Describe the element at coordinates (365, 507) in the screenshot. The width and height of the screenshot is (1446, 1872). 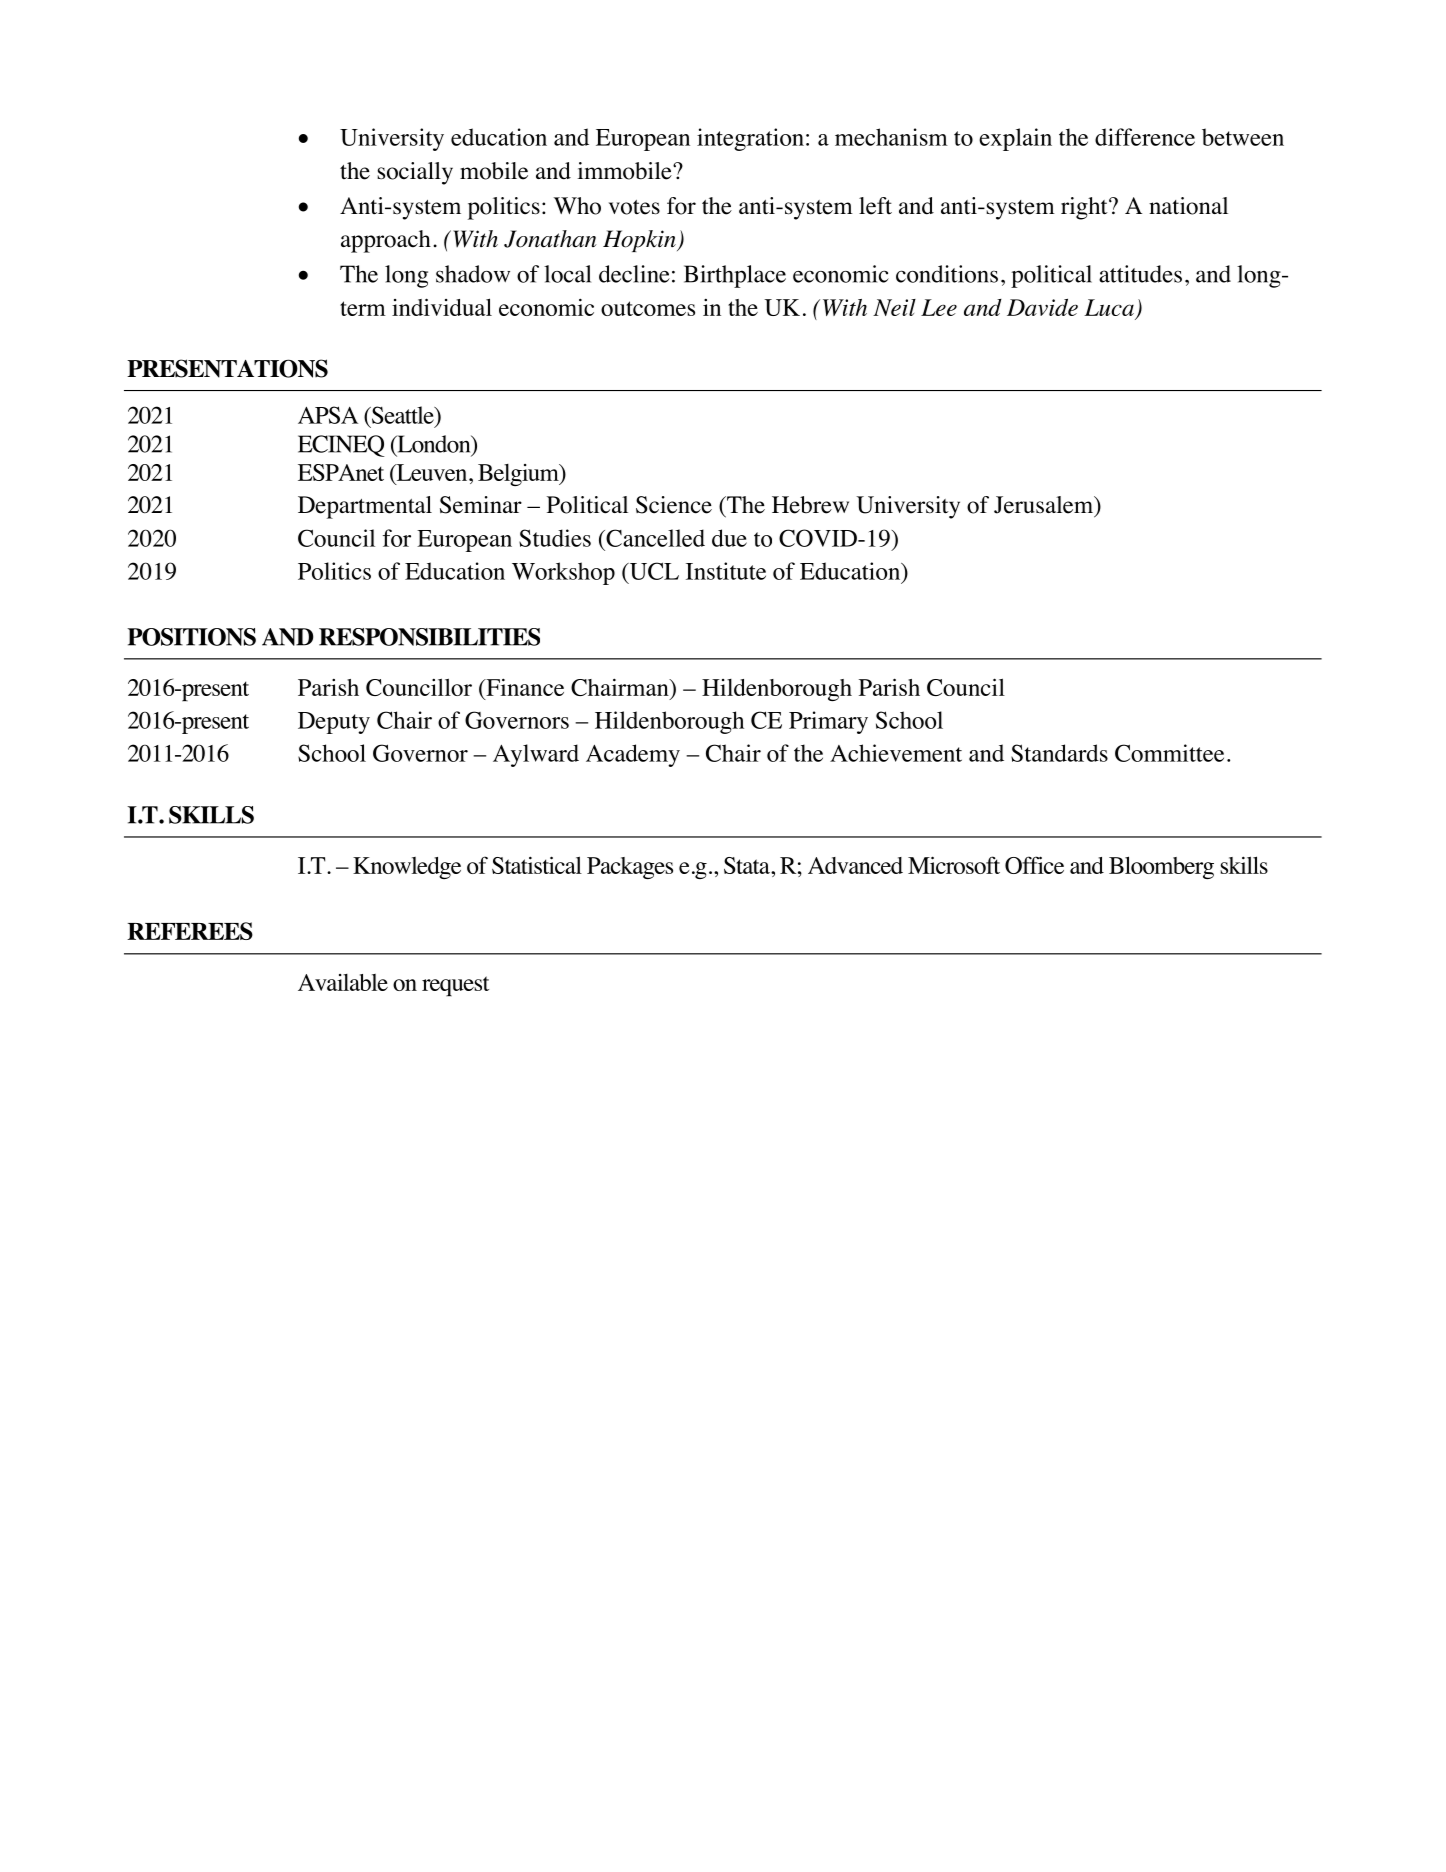
I see `Departmental` at that location.
